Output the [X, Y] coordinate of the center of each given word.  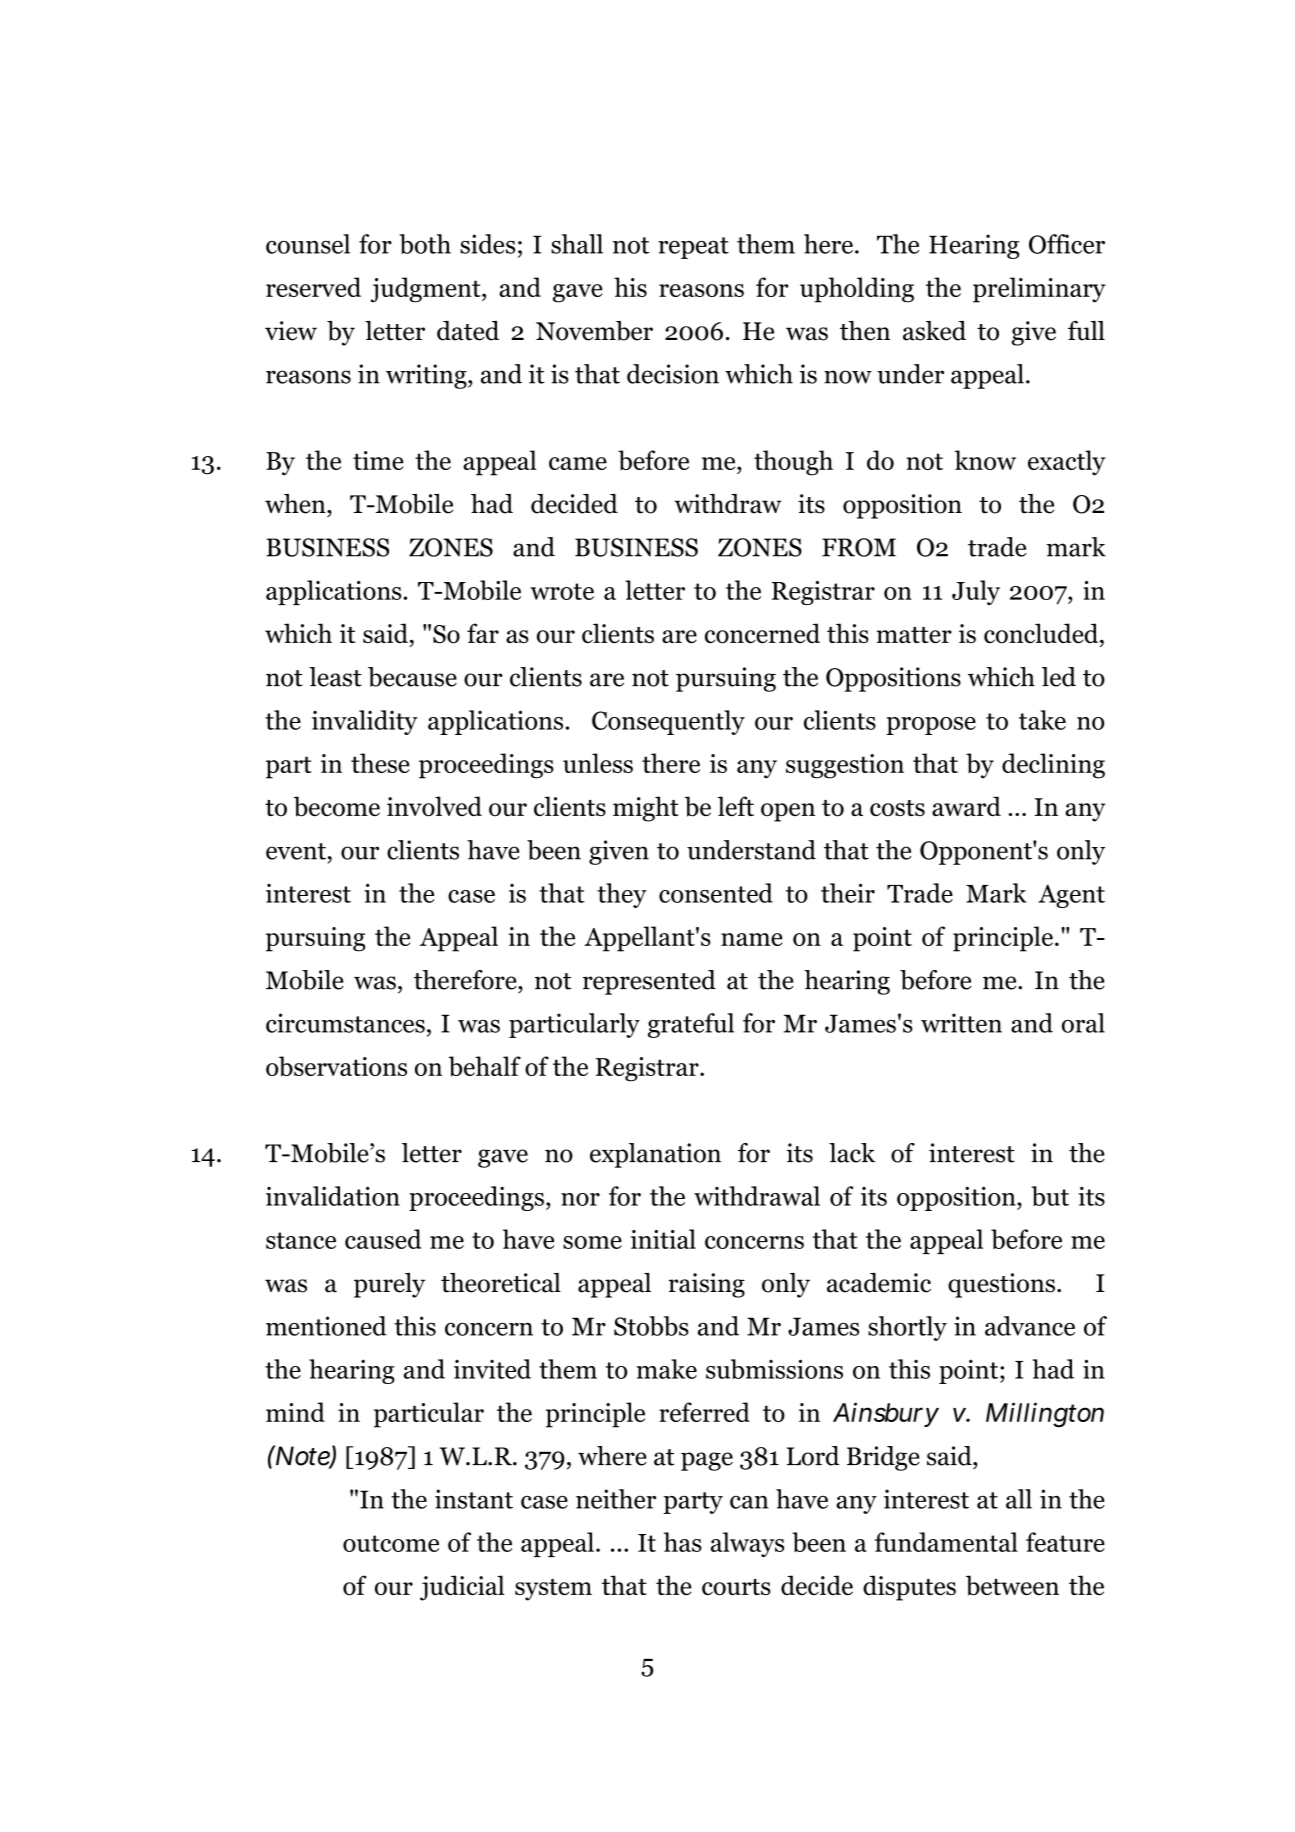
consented [716, 893]
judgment [427, 290]
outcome [391, 1543]
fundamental [946, 1542]
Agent [1071, 896]
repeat [693, 248]
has [683, 1542]
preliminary [1039, 290]
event [296, 851]
